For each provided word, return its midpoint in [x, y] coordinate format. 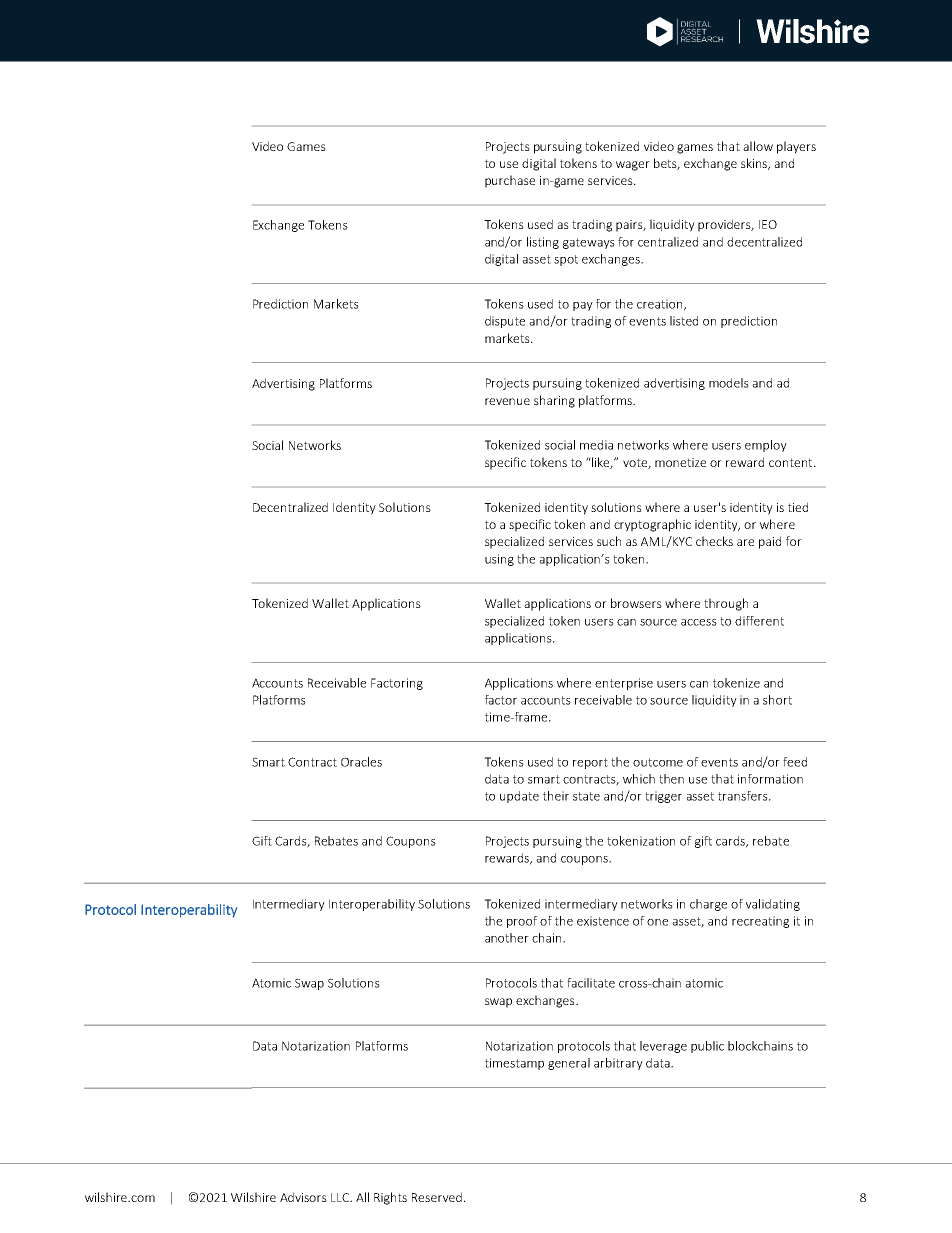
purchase [510, 181]
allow [758, 146]
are [745, 542]
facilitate [591, 983]
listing [543, 243]
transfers [744, 796]
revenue [507, 401]
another [507, 938]
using [499, 560]
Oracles [361, 762]
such [609, 541]
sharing [554, 401]
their [556, 796]
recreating [760, 922]
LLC [341, 1197]
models [729, 383]
